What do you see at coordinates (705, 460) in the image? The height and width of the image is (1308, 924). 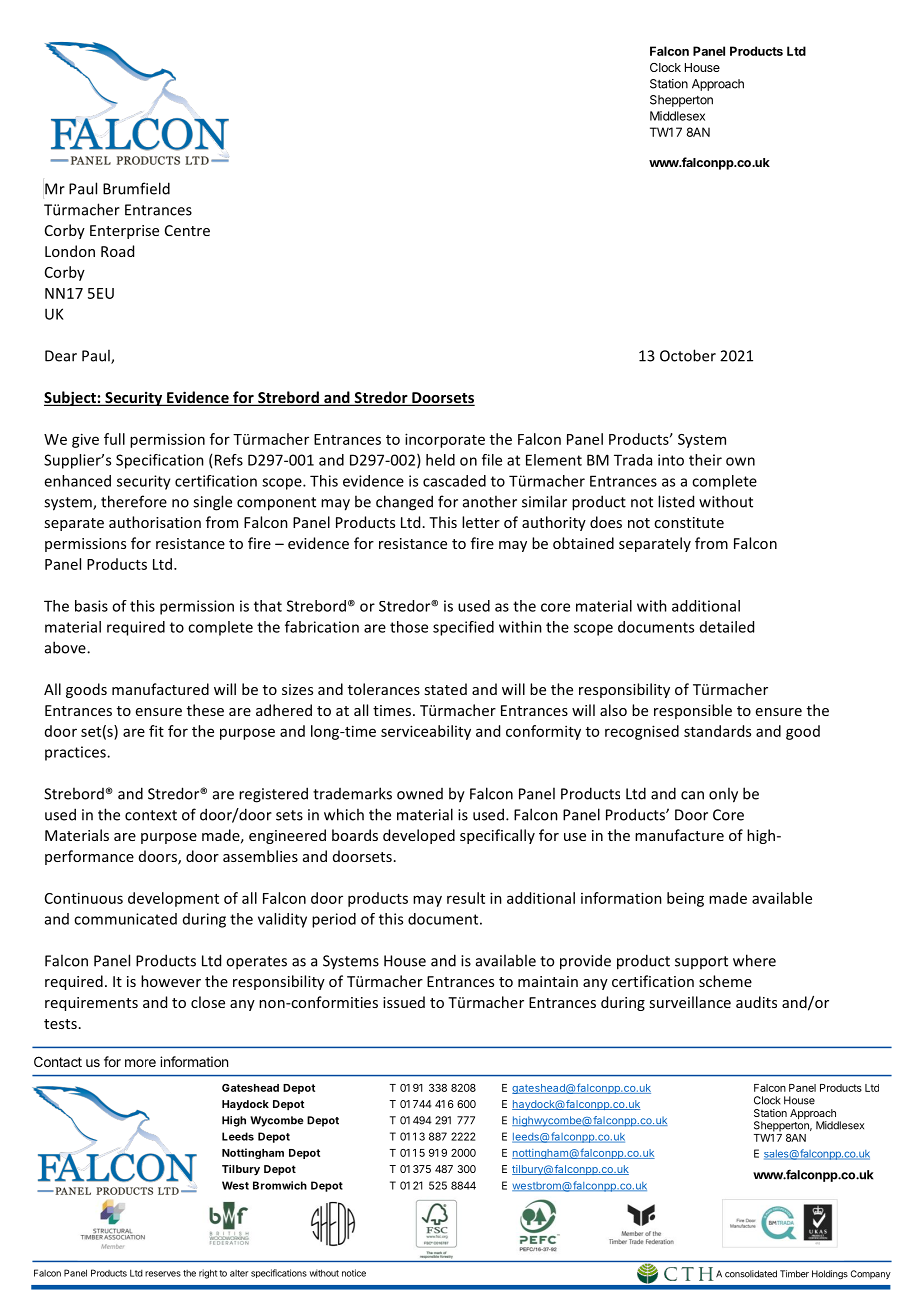 I see `their` at bounding box center [705, 460].
